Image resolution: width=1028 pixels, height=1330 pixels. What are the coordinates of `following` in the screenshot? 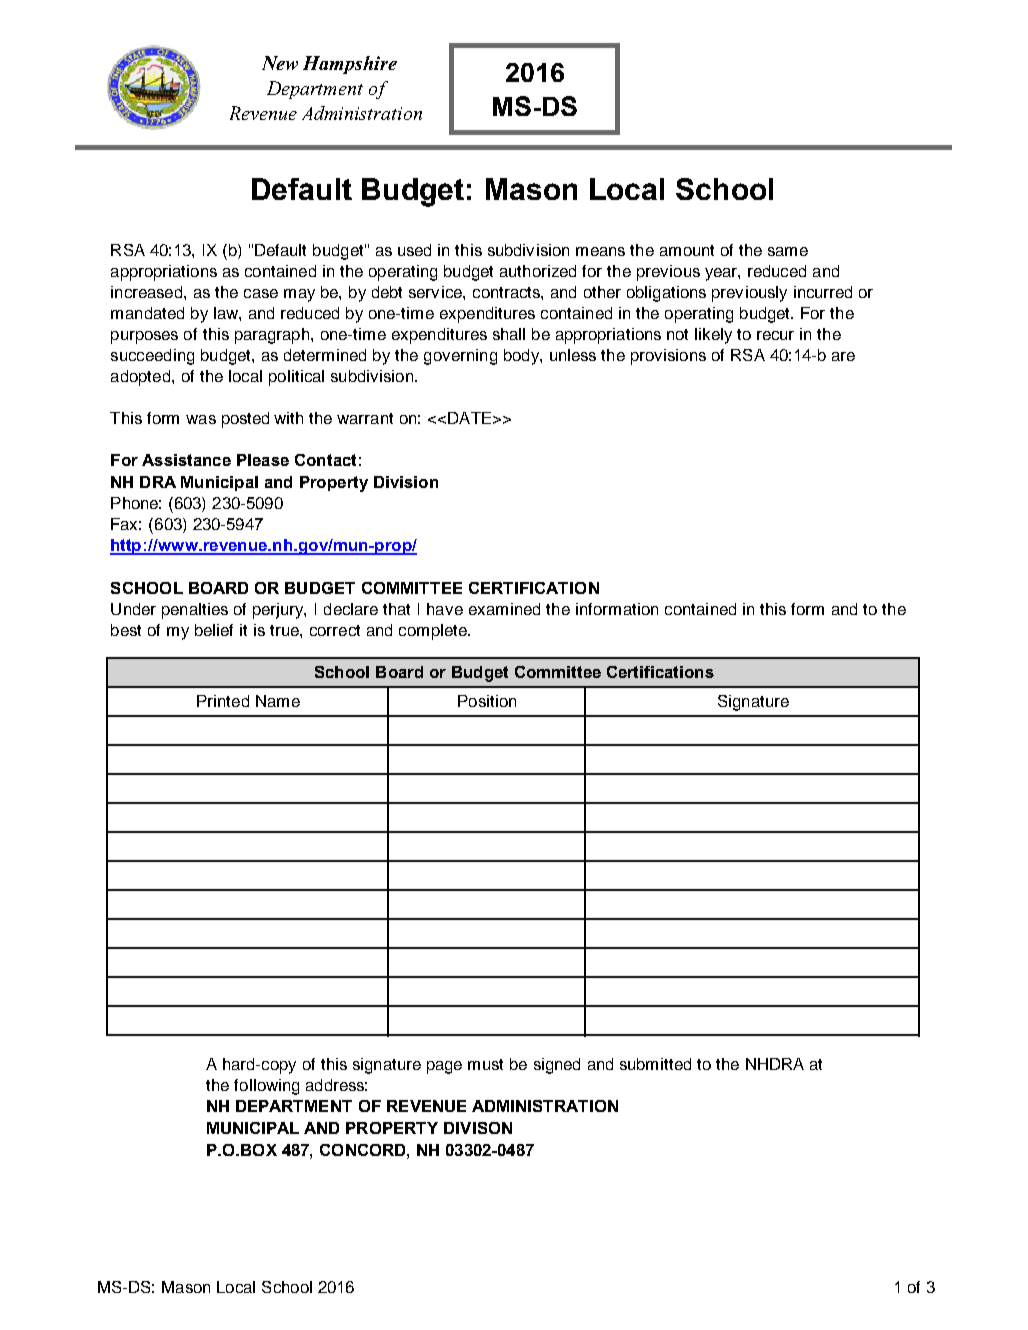 It's located at (266, 1087).
